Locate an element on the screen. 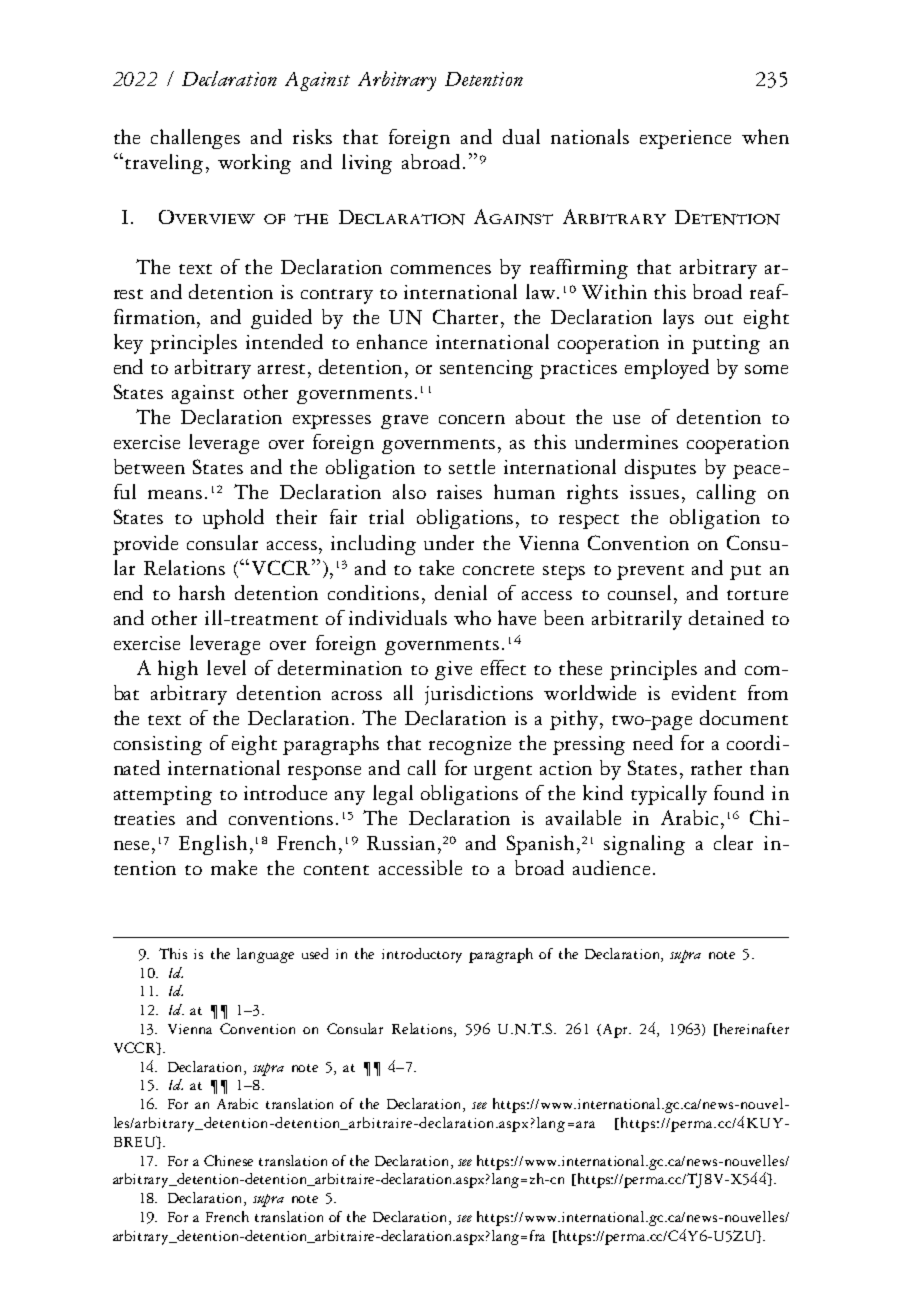 This screenshot has width=902, height=1316. experience is located at coordinates (685, 139).
